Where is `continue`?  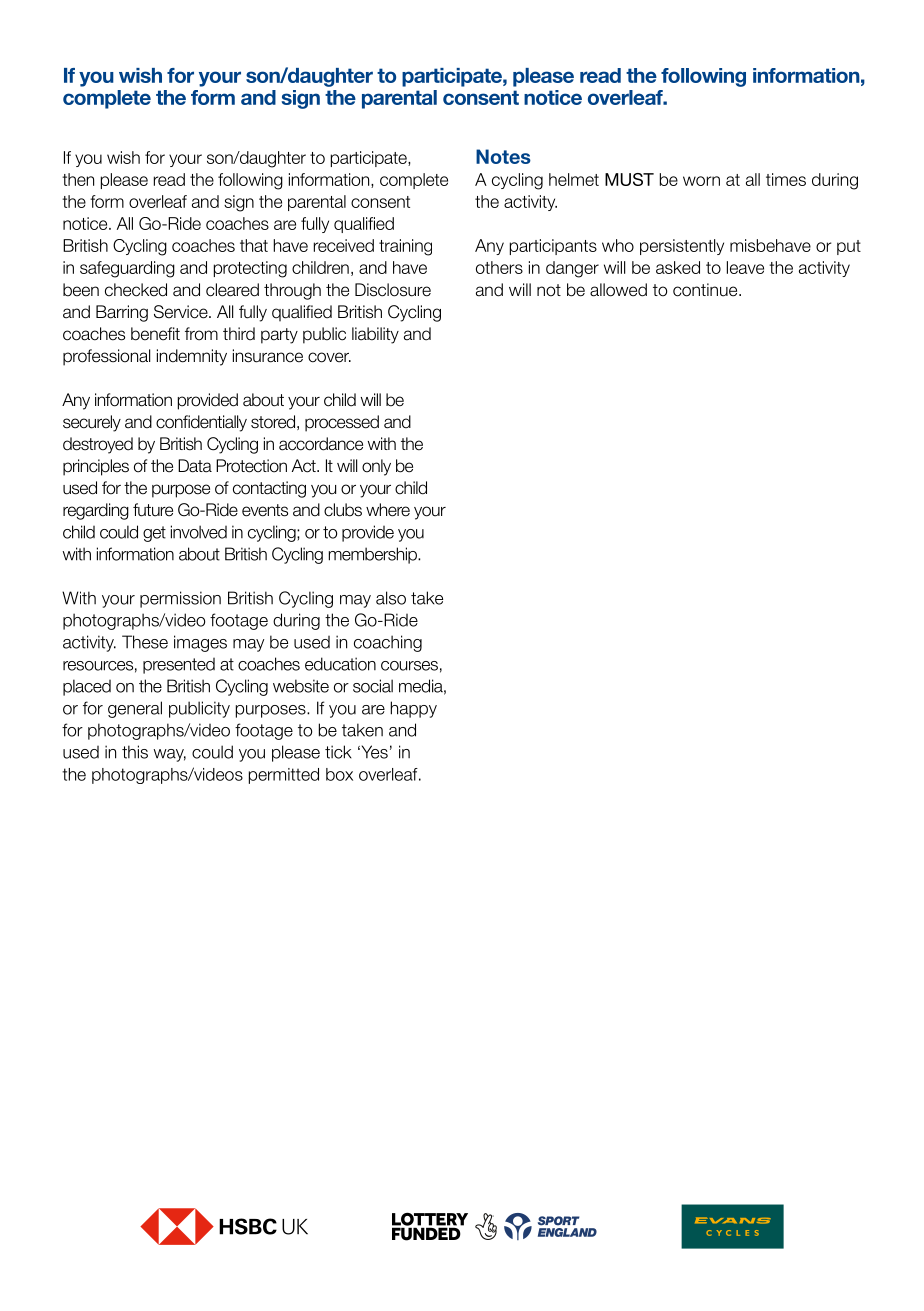 continue is located at coordinates (706, 290).
